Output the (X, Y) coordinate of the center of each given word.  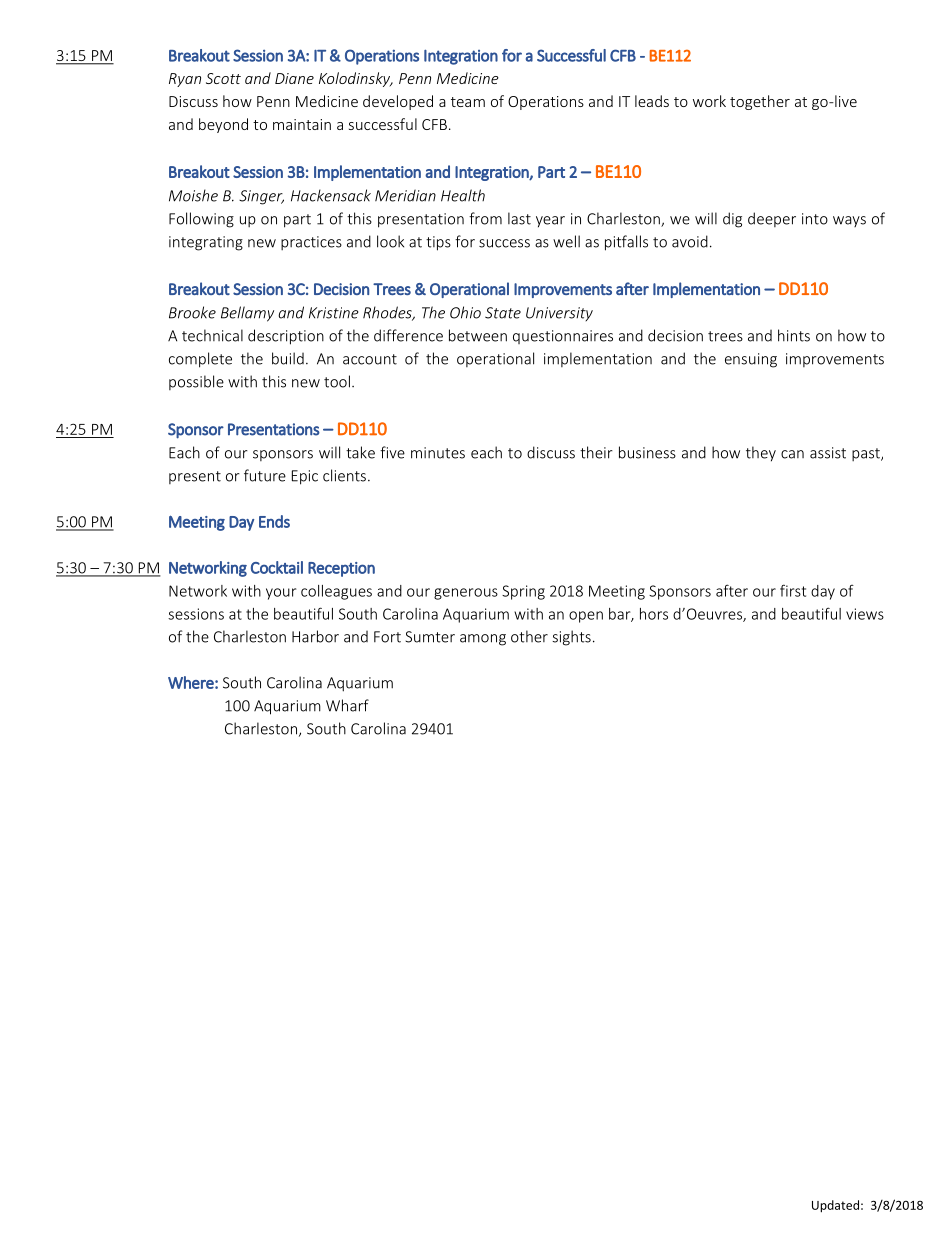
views (865, 614)
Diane (294, 78)
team (468, 102)
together (760, 102)
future (265, 475)
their (596, 452)
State (503, 313)
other (529, 636)
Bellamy (247, 314)
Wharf (347, 705)
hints (794, 335)
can (792, 454)
